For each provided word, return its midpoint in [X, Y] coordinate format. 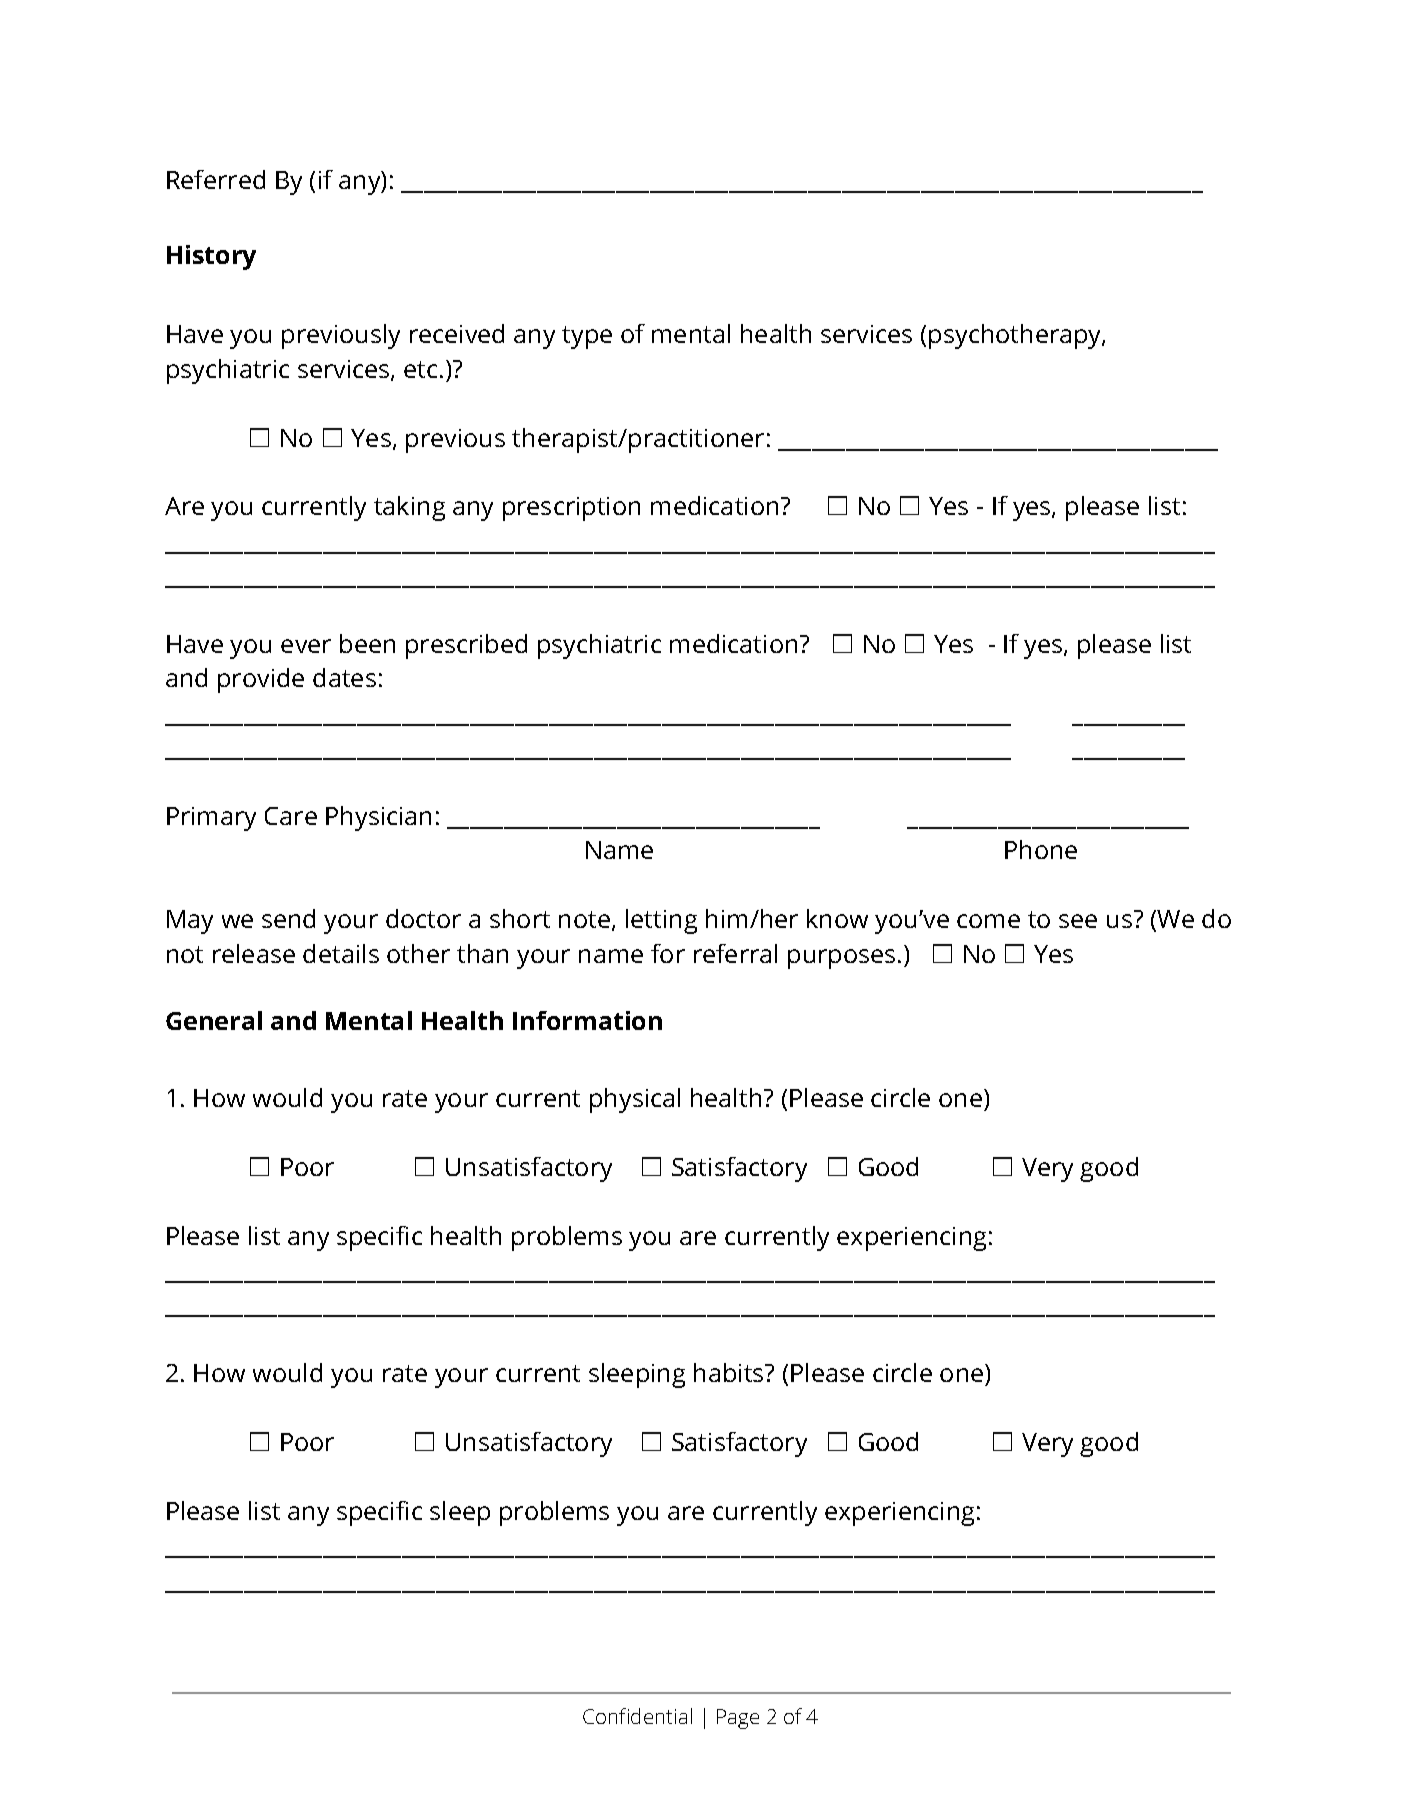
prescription [571, 509]
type [587, 337]
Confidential [637, 1716]
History [211, 257]
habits [730, 1372]
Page [738, 1719]
